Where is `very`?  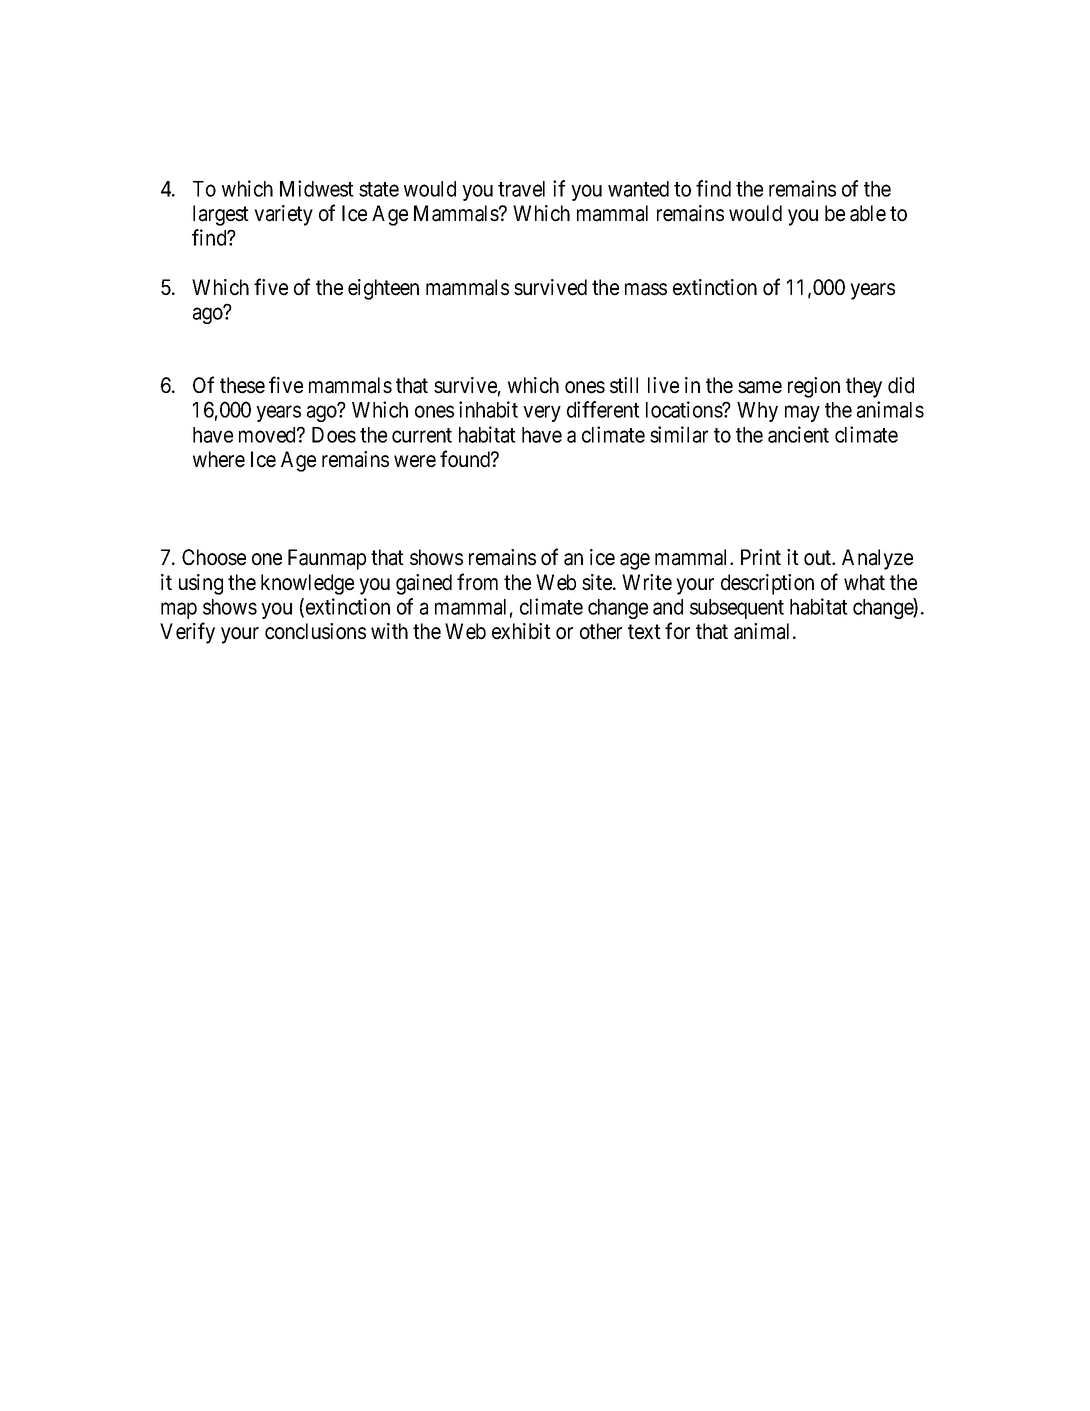 very is located at coordinates (542, 414).
